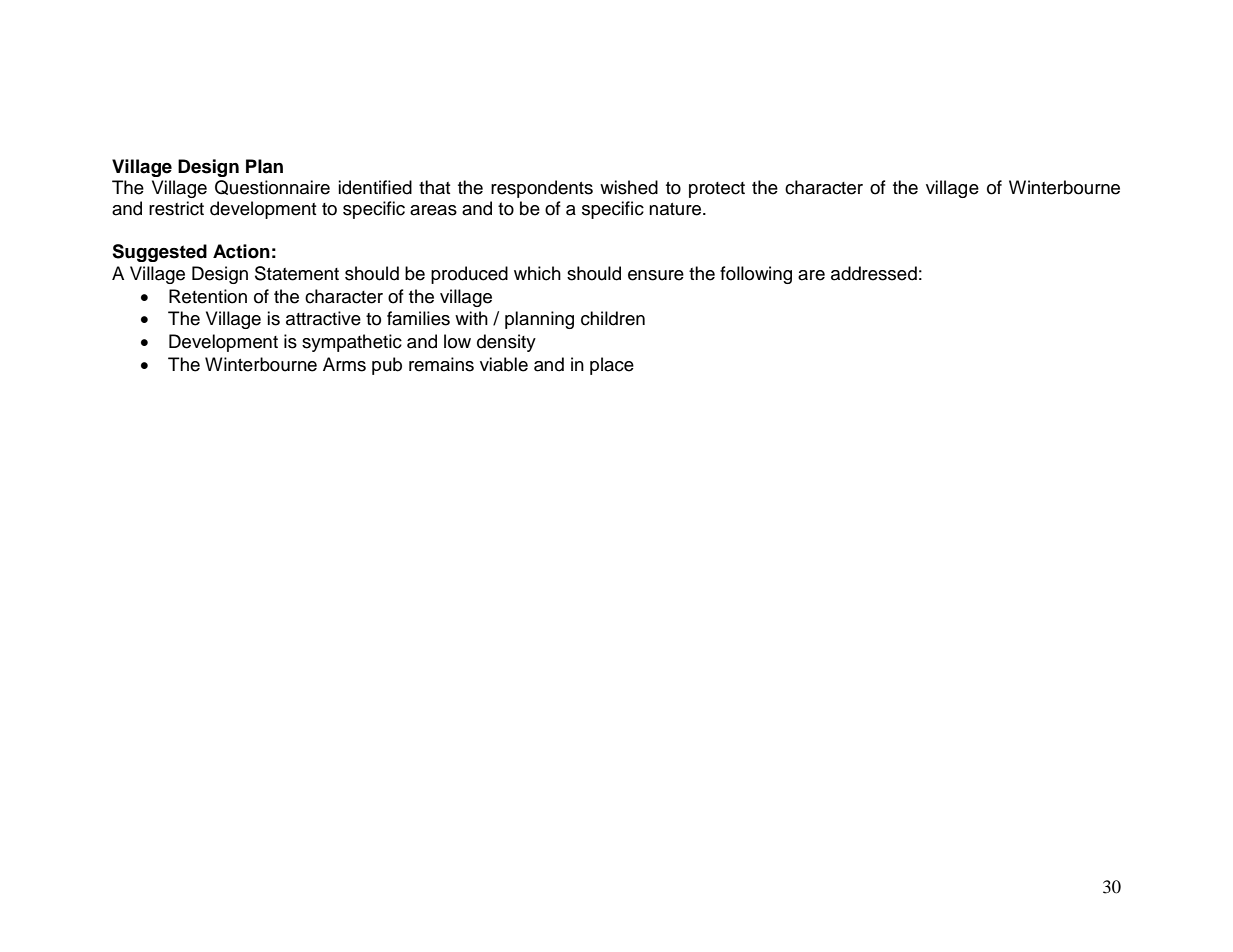 This document has height=952, width=1233. I want to click on Action, so click(241, 251).
